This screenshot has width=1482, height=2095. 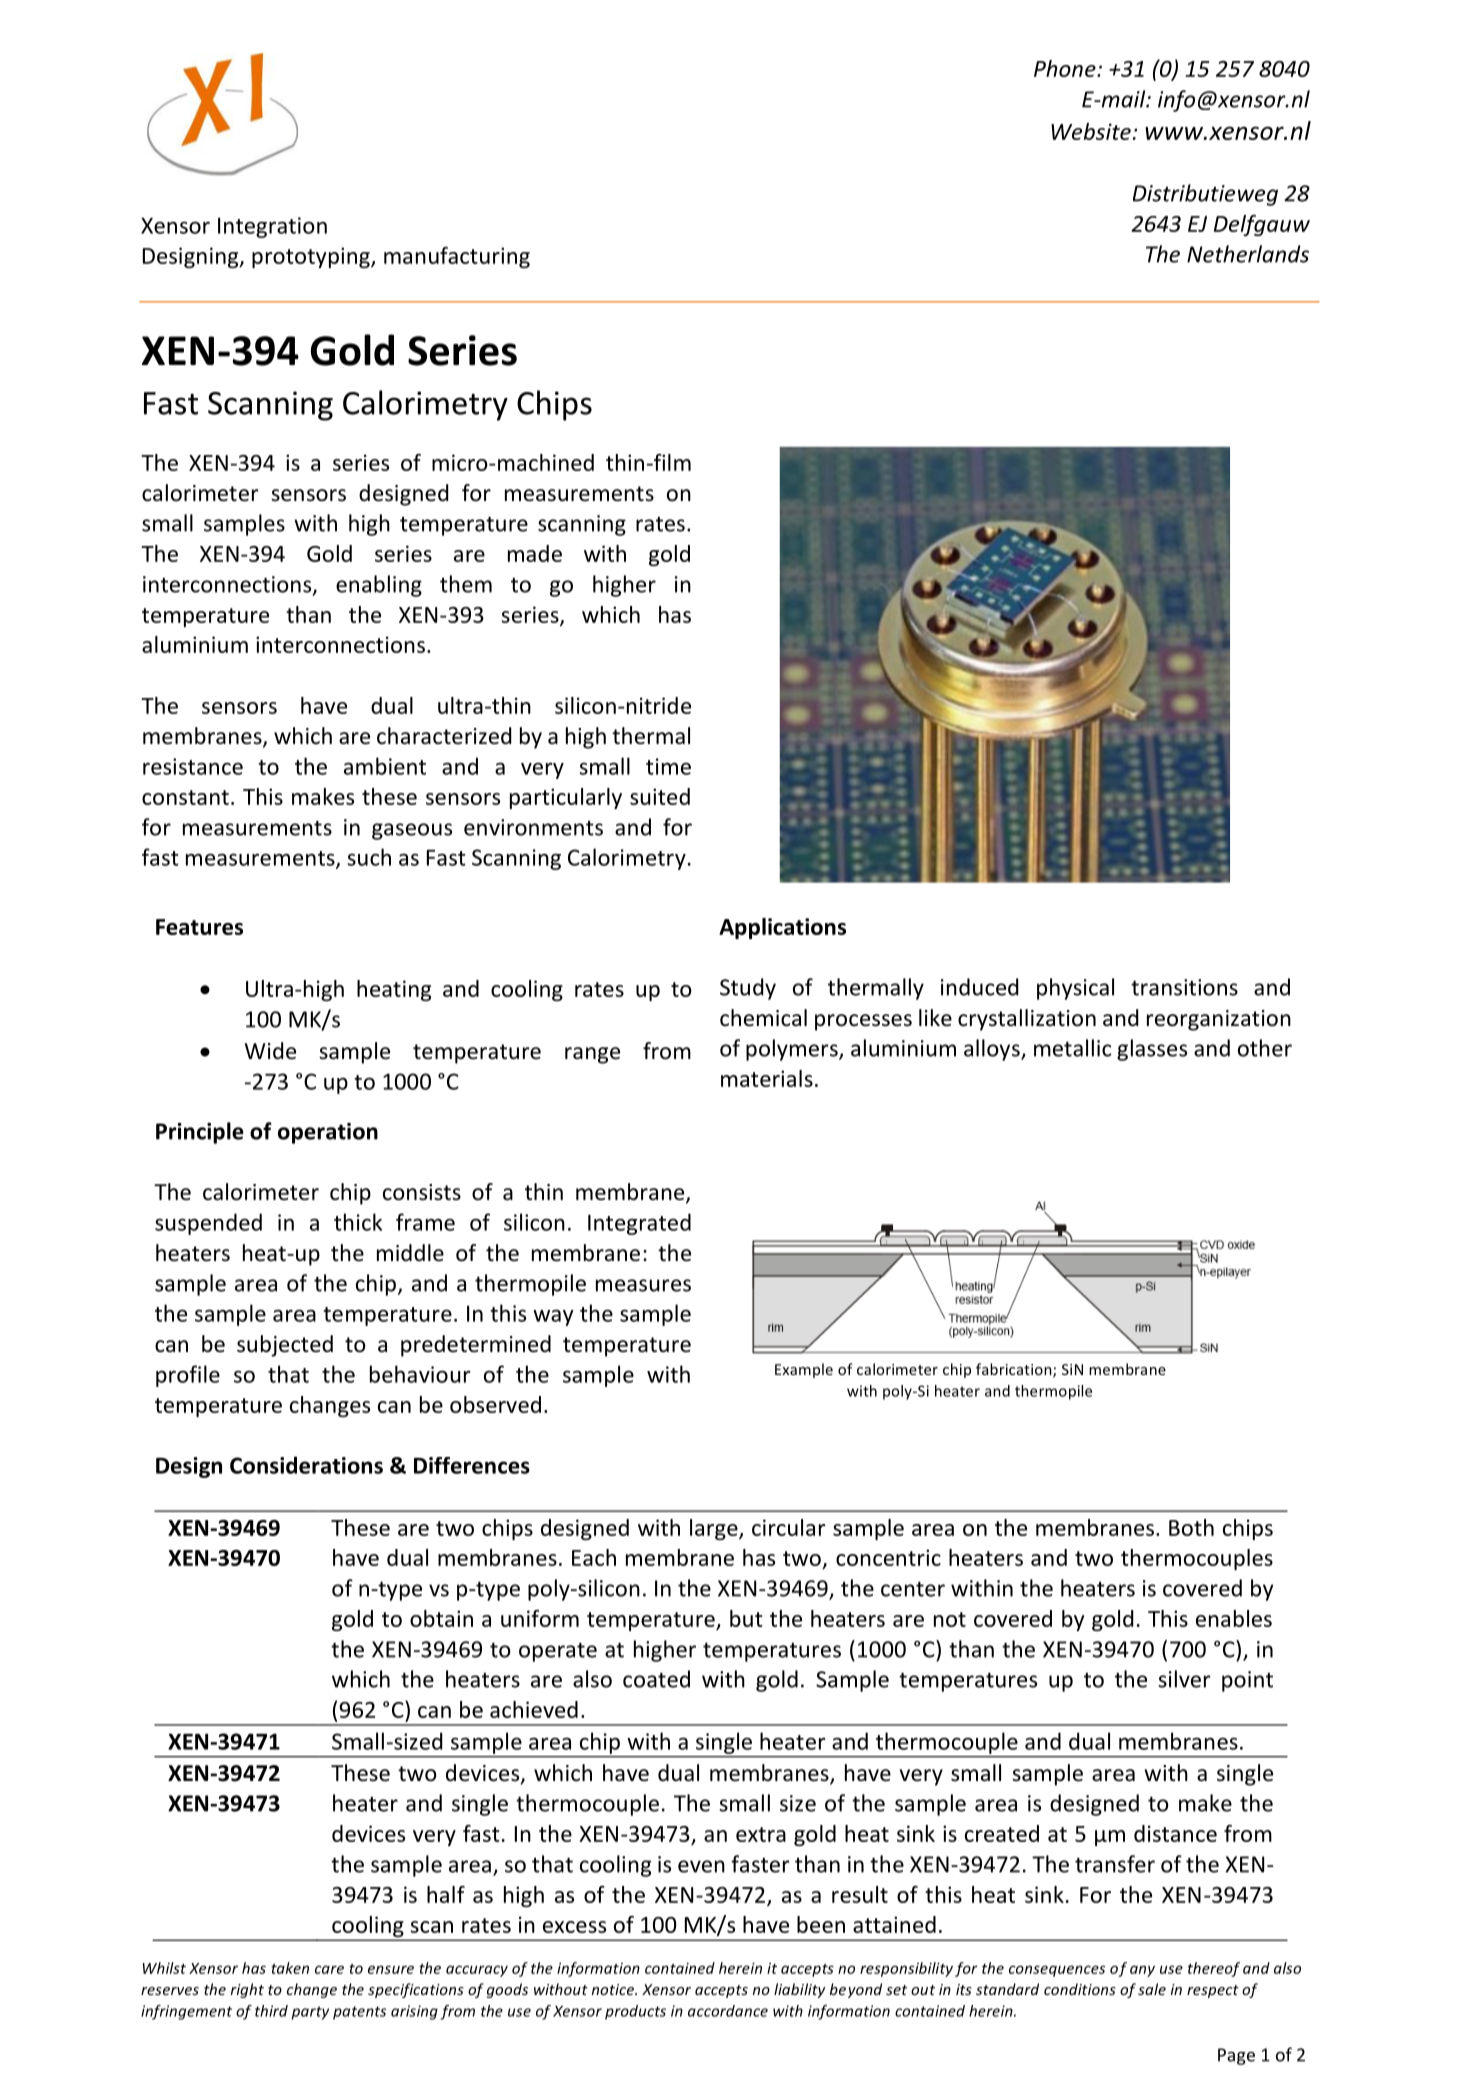 What do you see at coordinates (1152, 1989) in the screenshot?
I see `sale` at bounding box center [1152, 1989].
